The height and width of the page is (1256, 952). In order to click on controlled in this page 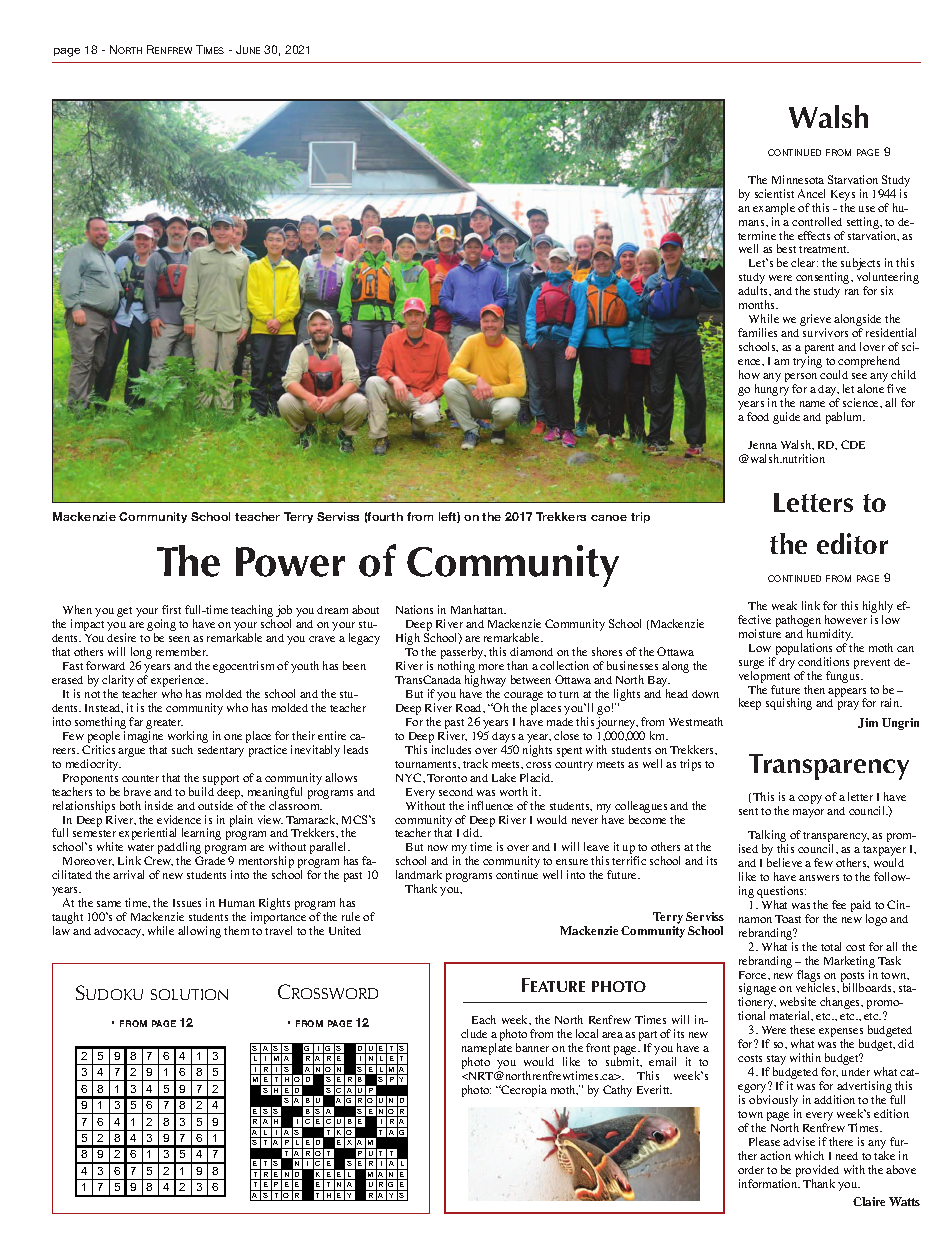, I will do `click(817, 221)`.
